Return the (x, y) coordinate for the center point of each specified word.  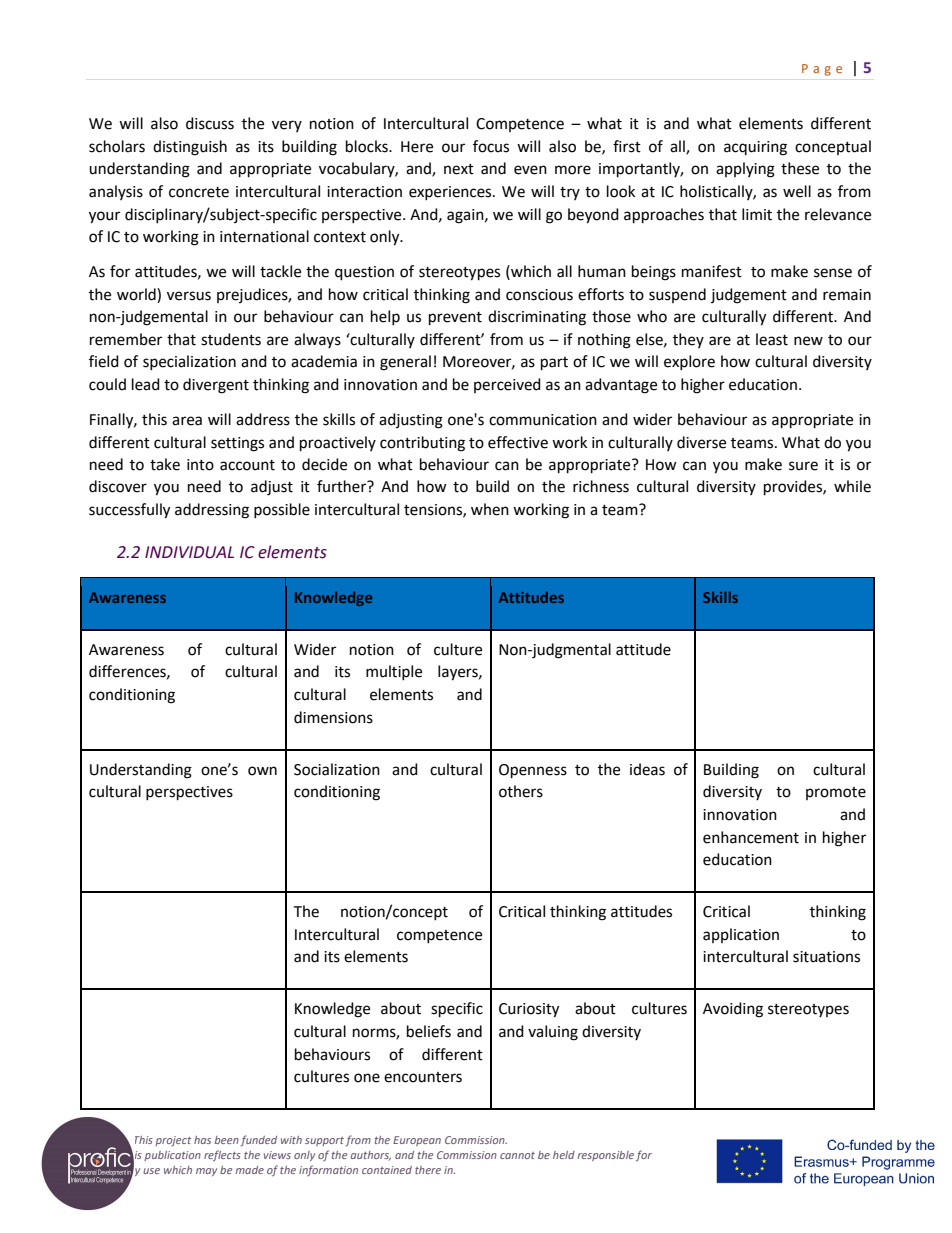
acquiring (755, 148)
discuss (210, 123)
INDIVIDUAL (189, 552)
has (202, 1140)
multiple (394, 672)
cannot (517, 1155)
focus (491, 146)
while (852, 486)
